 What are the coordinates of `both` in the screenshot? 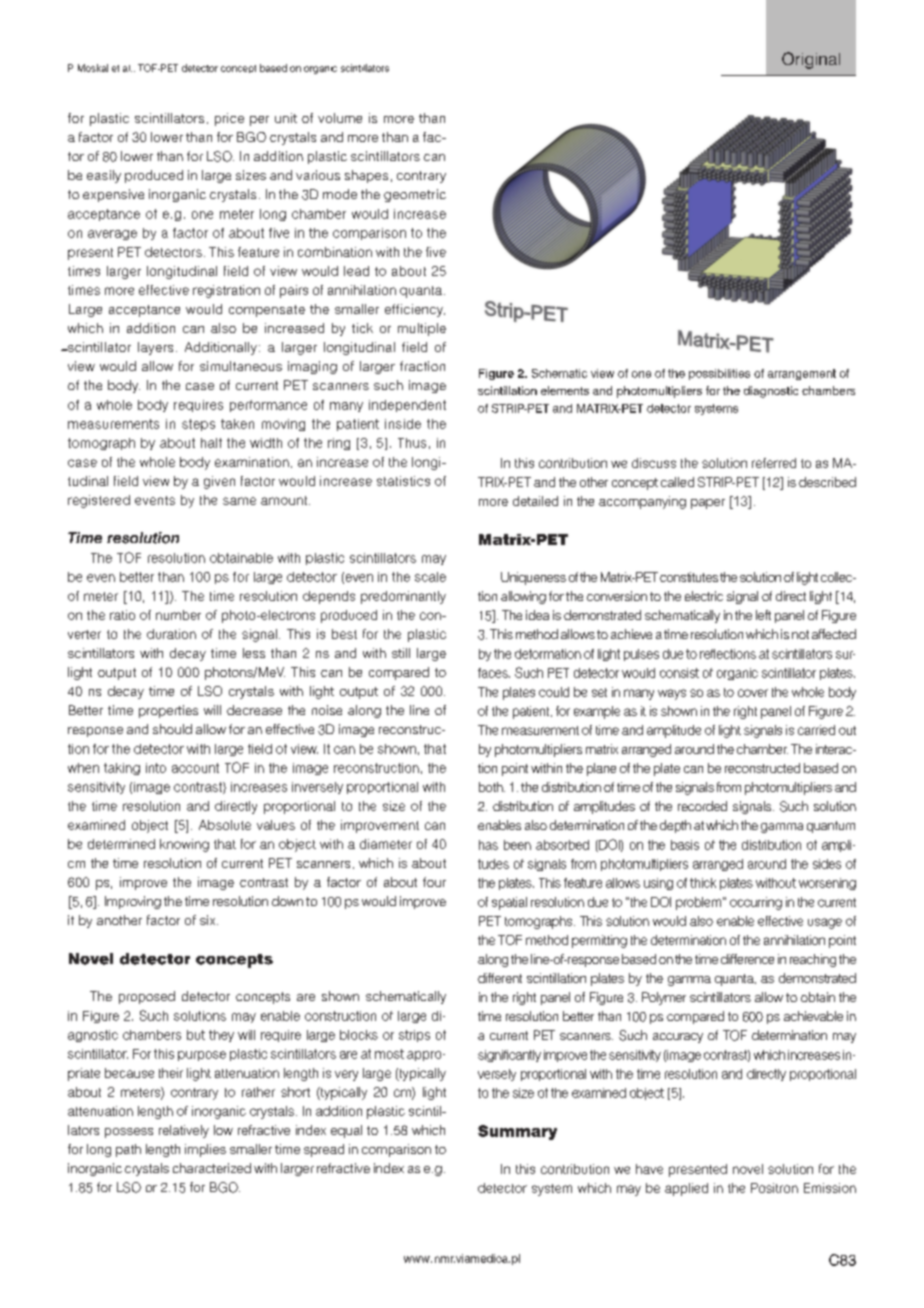 It's located at (492, 787).
